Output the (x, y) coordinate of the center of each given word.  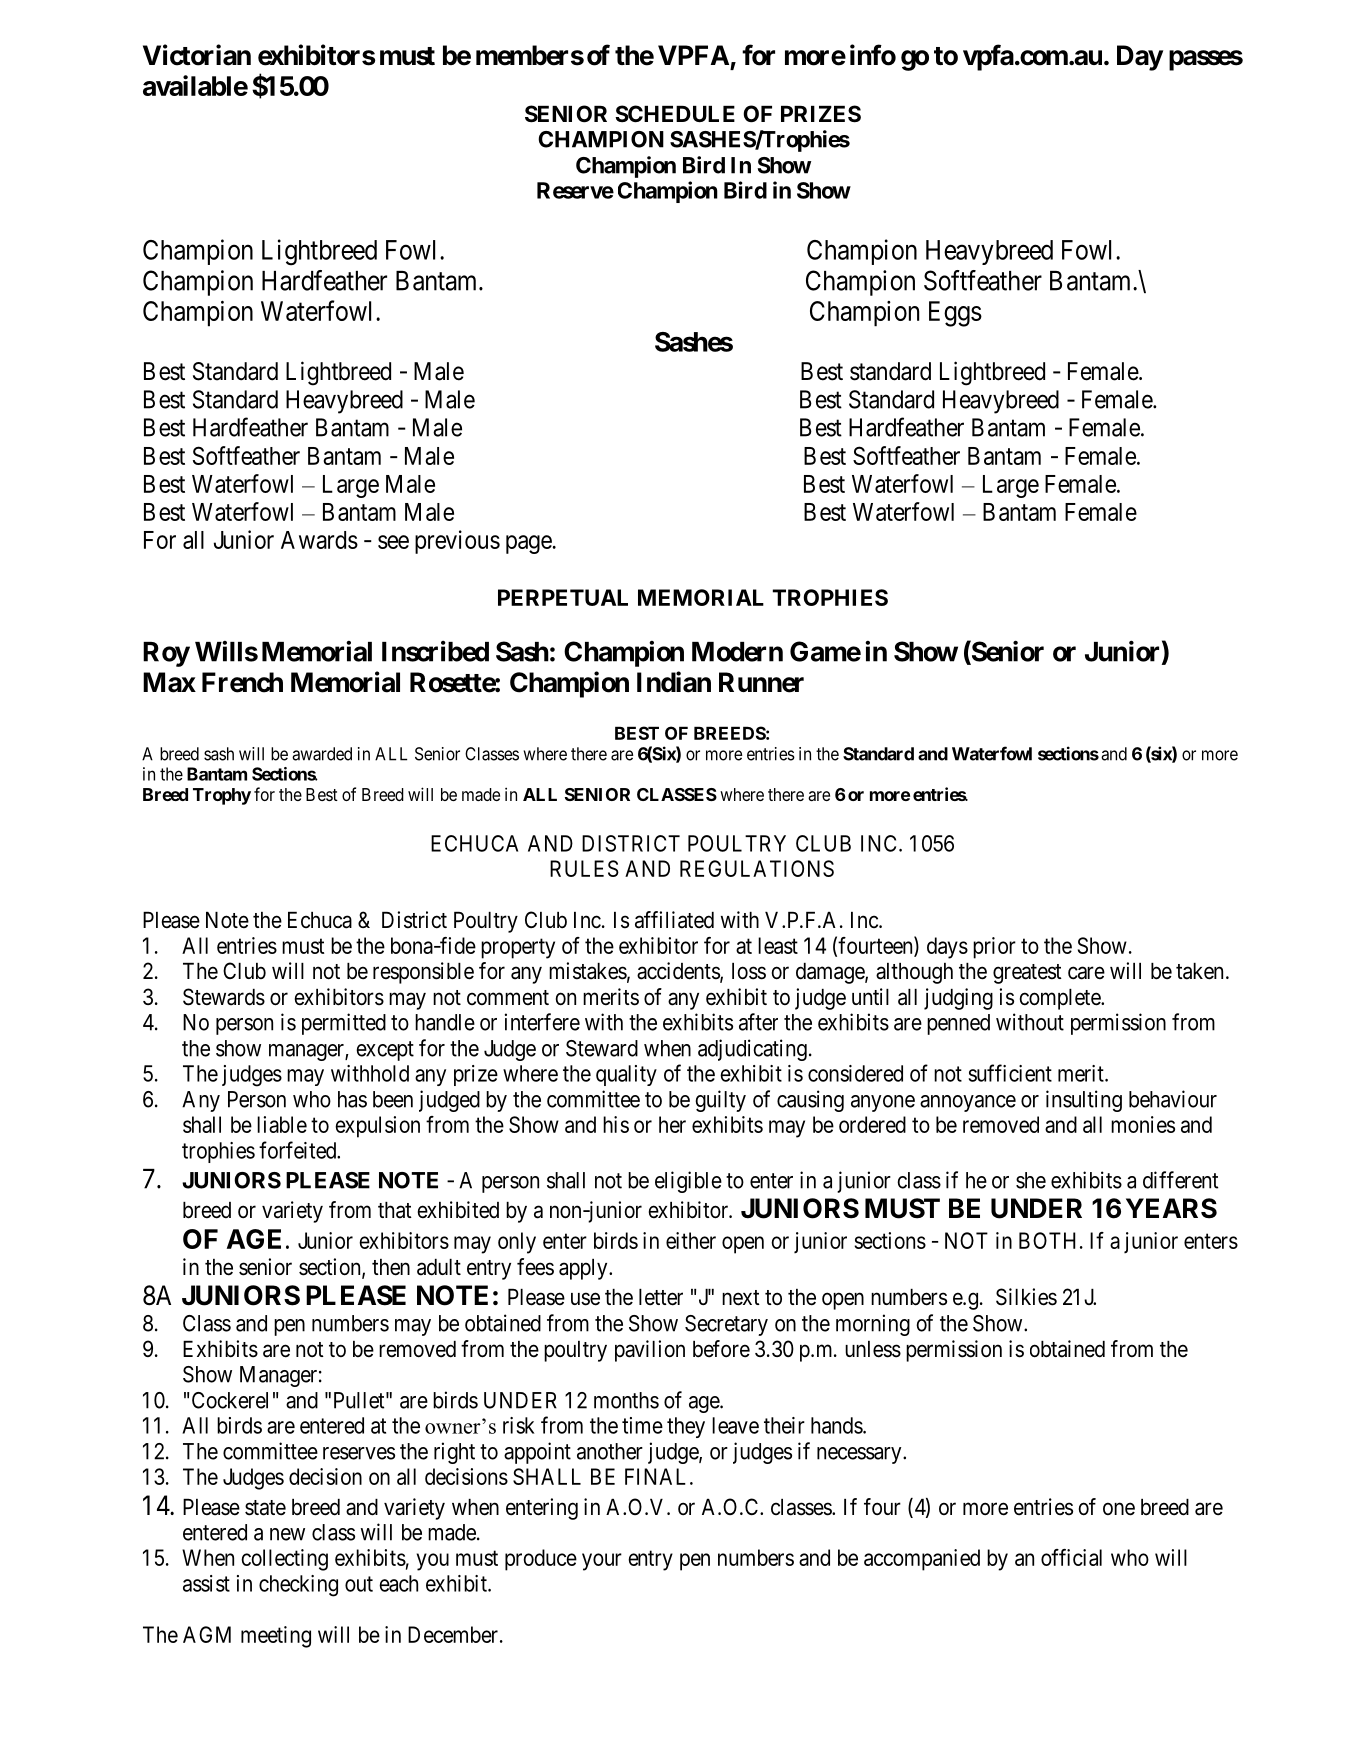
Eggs (955, 314)
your (602, 1562)
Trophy (222, 796)
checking (298, 1586)
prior (994, 948)
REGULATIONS (757, 868)
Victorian (197, 55)
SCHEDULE (675, 114)
